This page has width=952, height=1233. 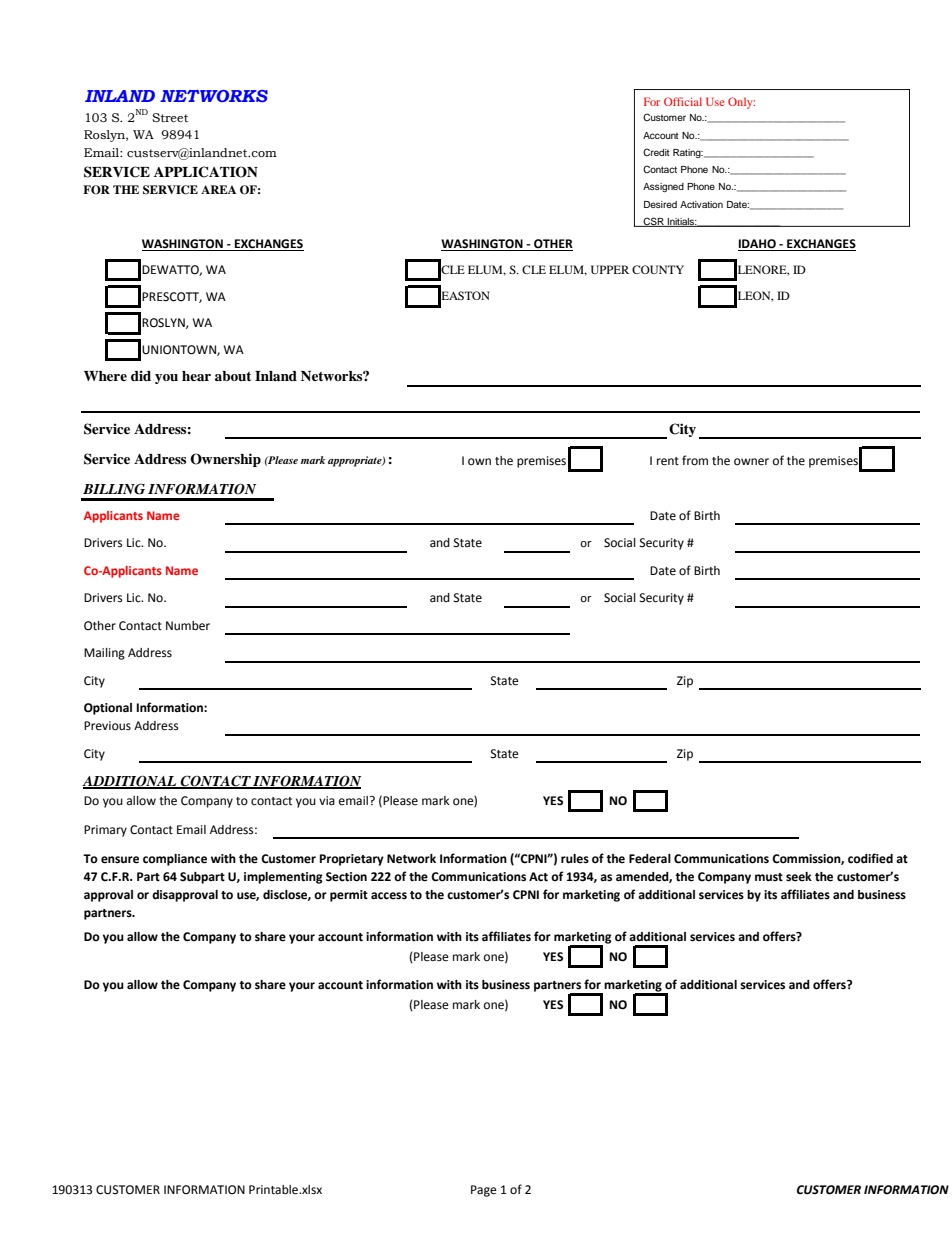 What do you see at coordinates (114, 489) in the page?
I see `BILLING` at bounding box center [114, 489].
